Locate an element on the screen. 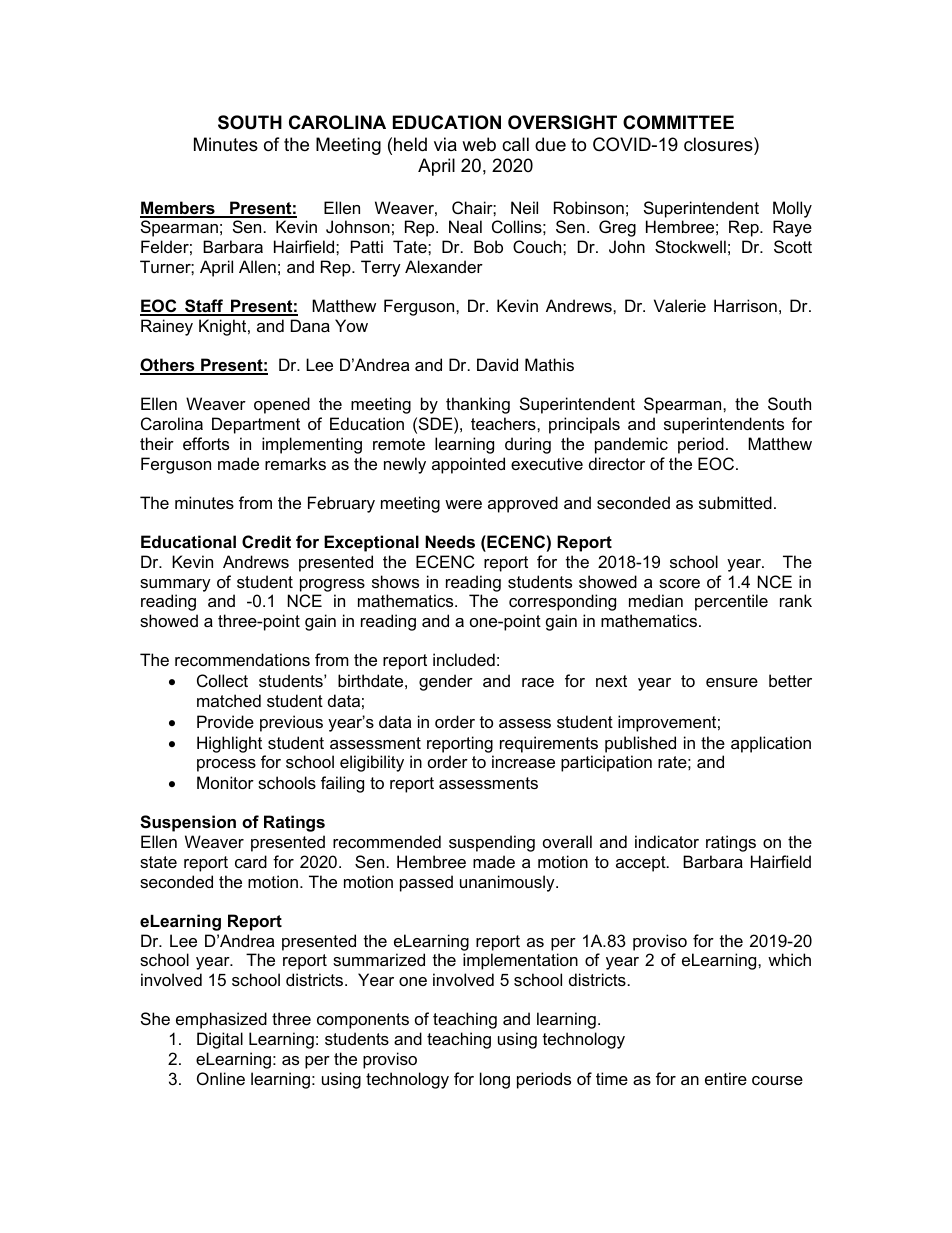 This screenshot has height=1233, width=952. percentile is located at coordinates (731, 602).
